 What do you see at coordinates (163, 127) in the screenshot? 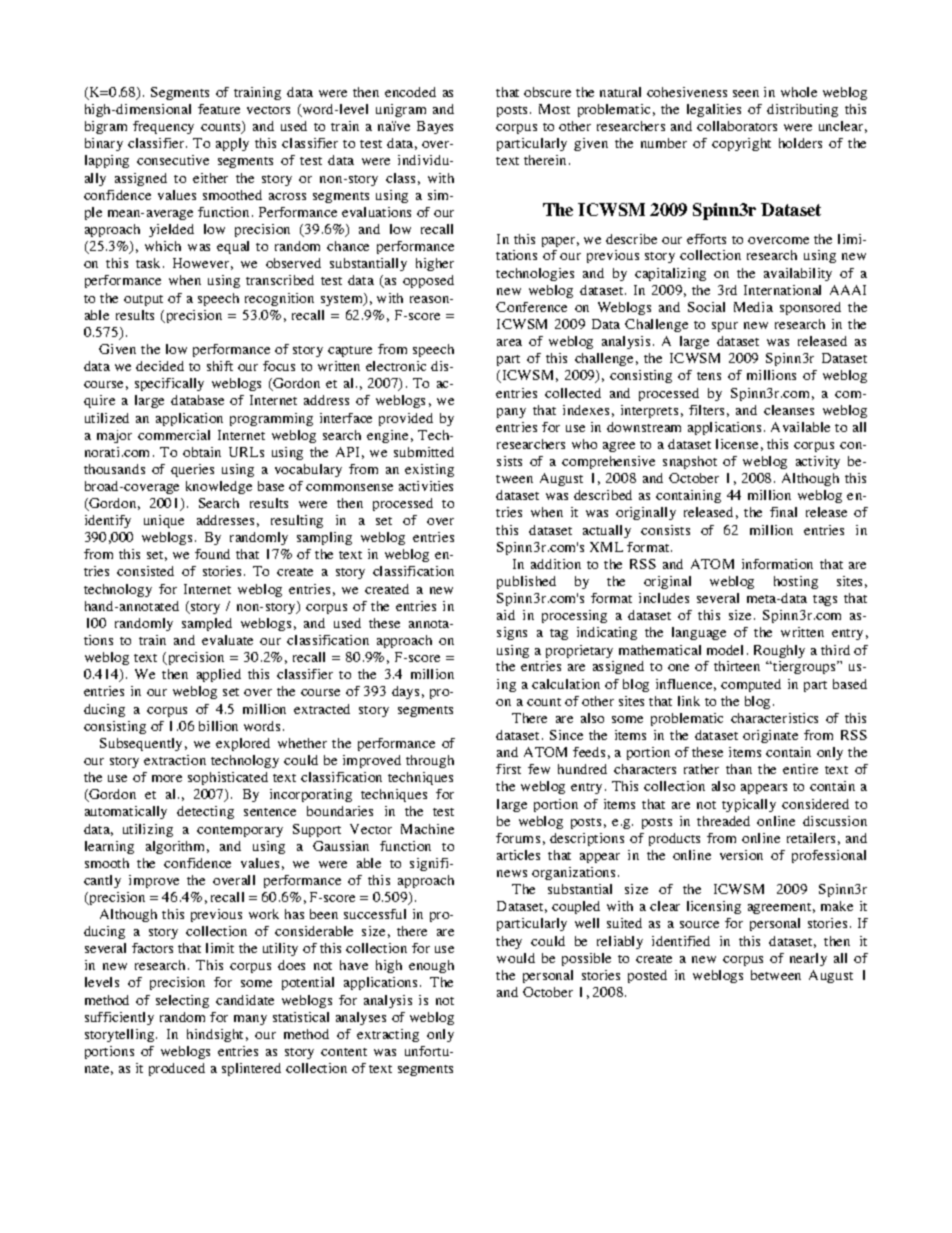
I see `frequency` at bounding box center [163, 127].
